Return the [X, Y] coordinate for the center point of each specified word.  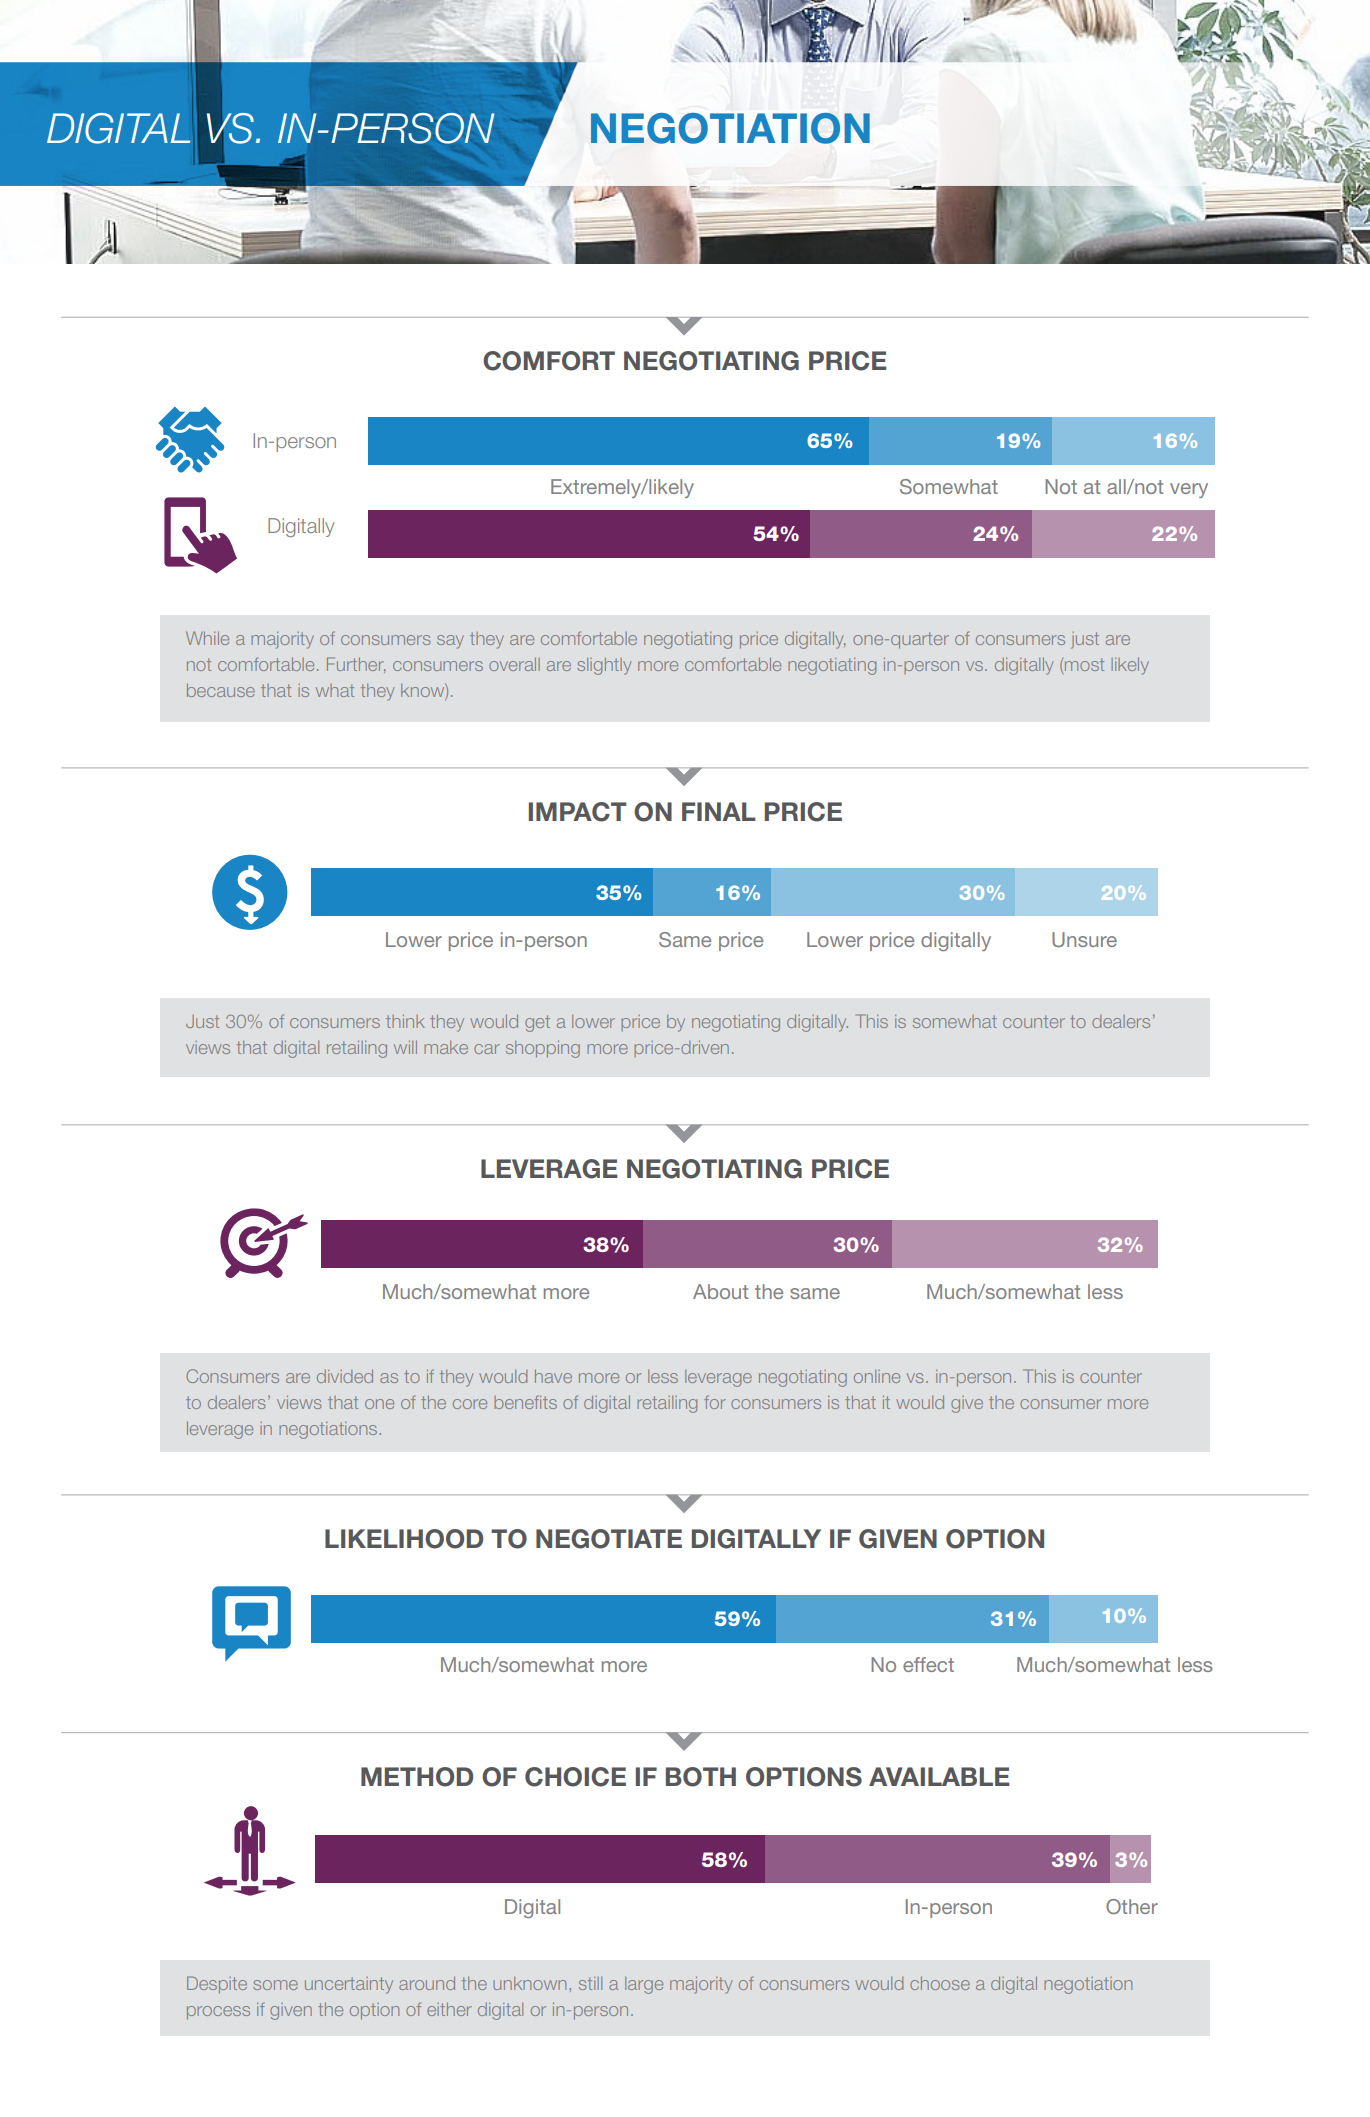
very [1189, 490]
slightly [604, 666]
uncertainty [349, 1985]
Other [1132, 1906]
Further [356, 665]
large [644, 1985]
